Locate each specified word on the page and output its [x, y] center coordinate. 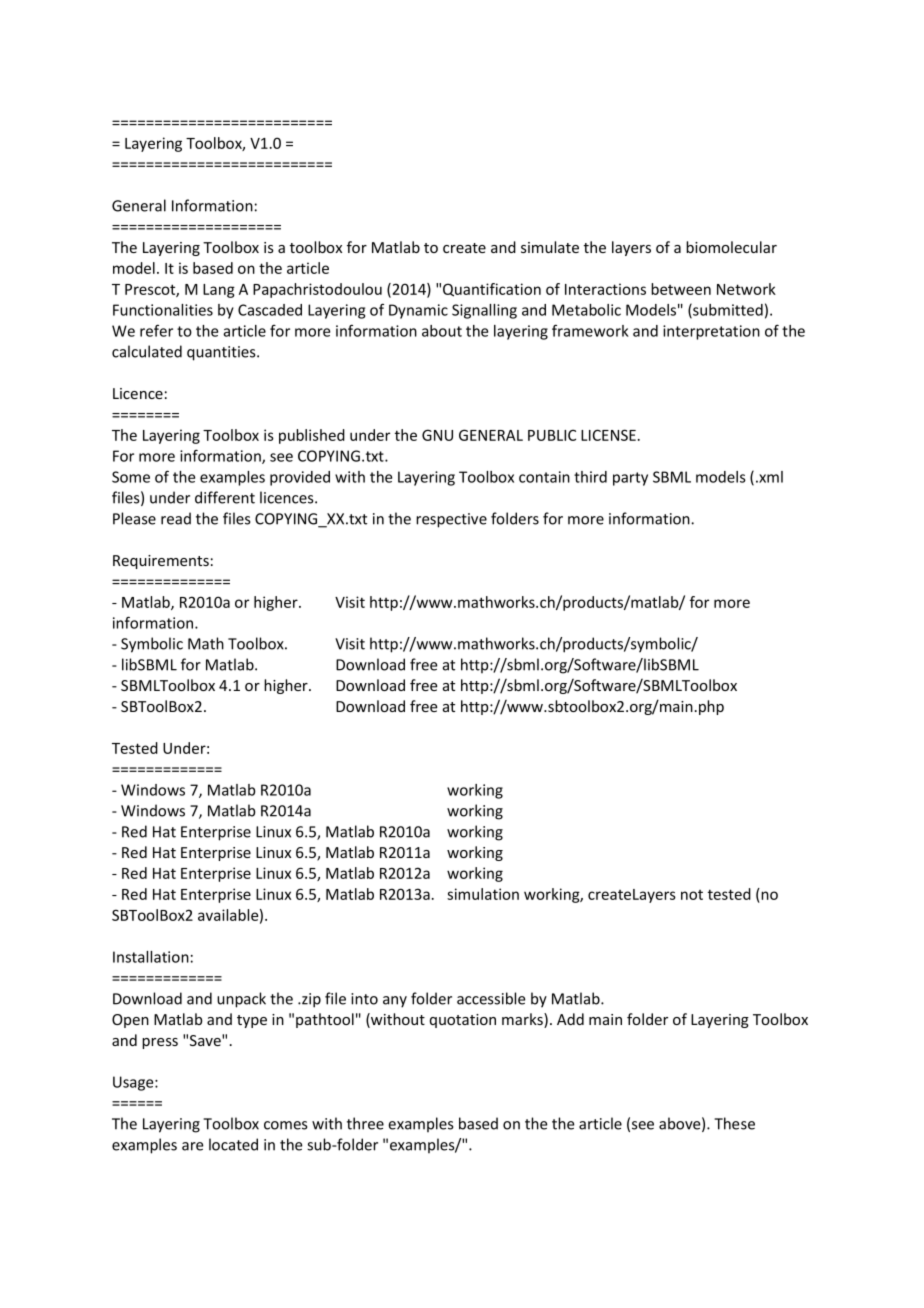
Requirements [161, 562]
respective [451, 520]
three [365, 1123]
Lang [219, 291]
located [233, 1144]
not [692, 895]
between [681, 289]
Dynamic [418, 311]
